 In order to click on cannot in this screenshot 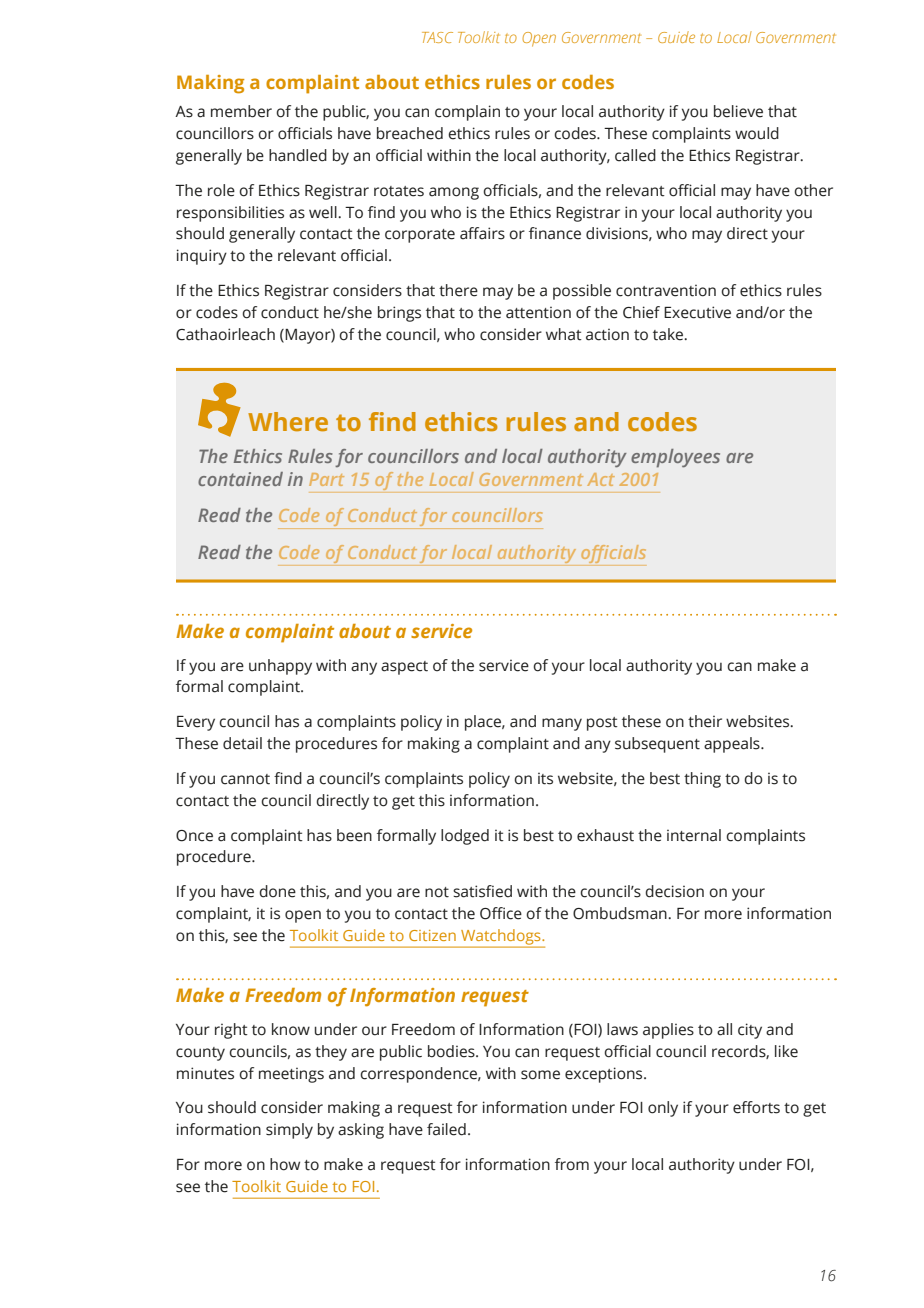, I will do `click(245, 779)`.
